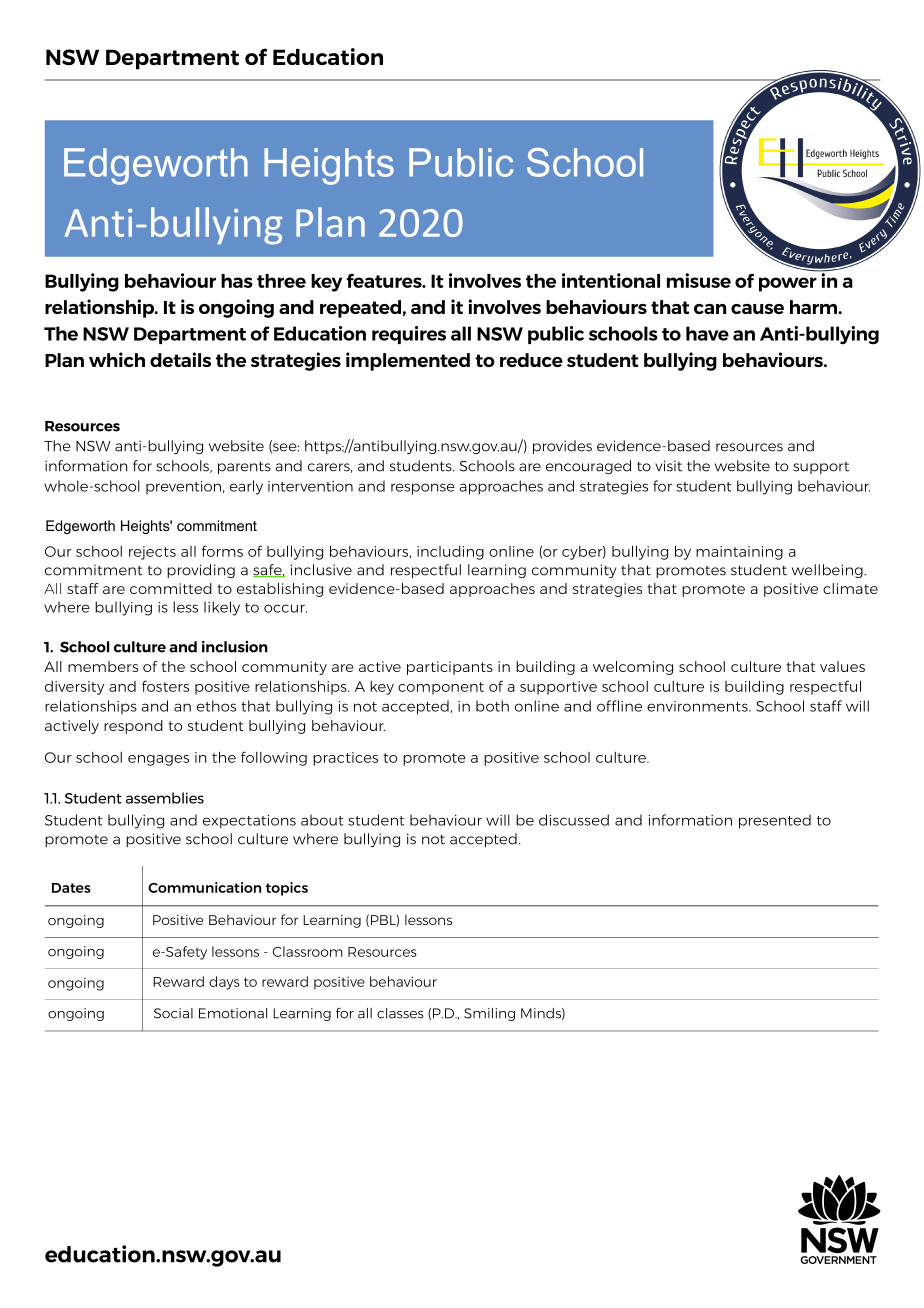 The height and width of the document is (1308, 924). What do you see at coordinates (450, 668) in the document?
I see `participants` at bounding box center [450, 668].
